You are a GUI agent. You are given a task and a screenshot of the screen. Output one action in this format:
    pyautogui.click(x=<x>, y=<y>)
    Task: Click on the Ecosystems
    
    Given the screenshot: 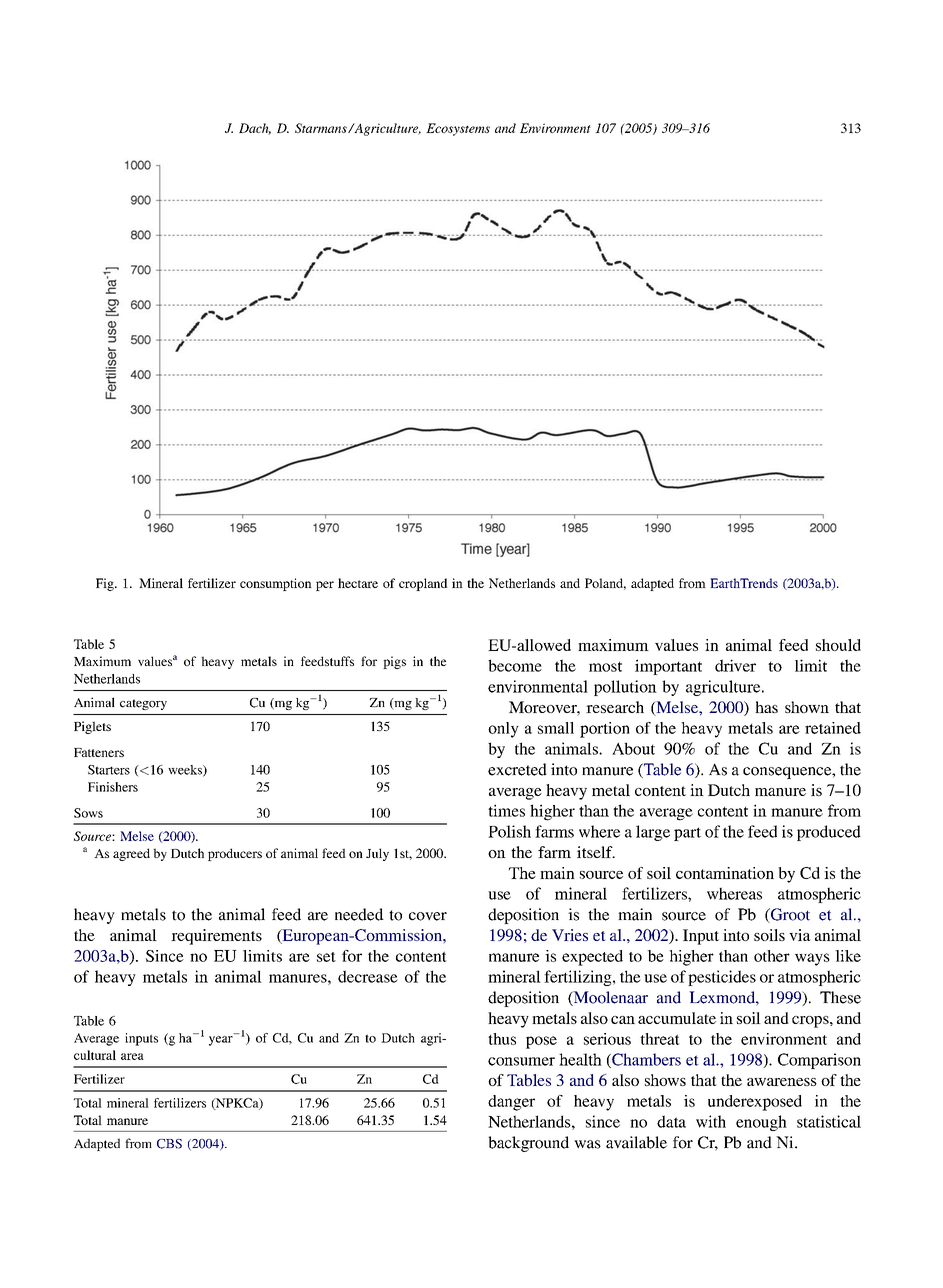 What is the action you would take?
    pyautogui.click(x=458, y=129)
